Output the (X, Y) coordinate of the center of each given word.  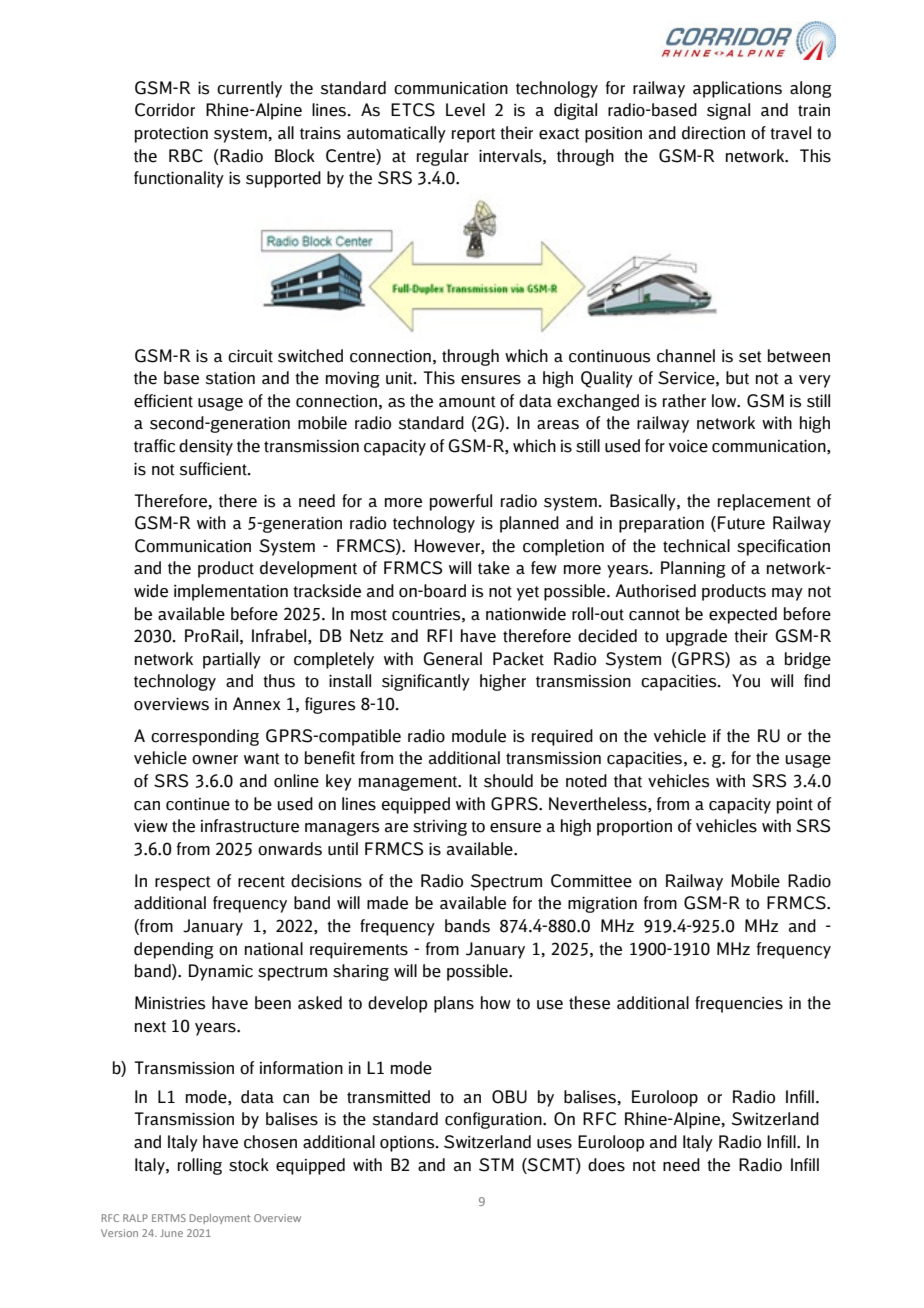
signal (728, 111)
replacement (764, 502)
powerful (461, 502)
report (474, 135)
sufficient (214, 469)
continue (198, 804)
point (795, 805)
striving (440, 828)
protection (171, 135)
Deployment (220, 1219)
